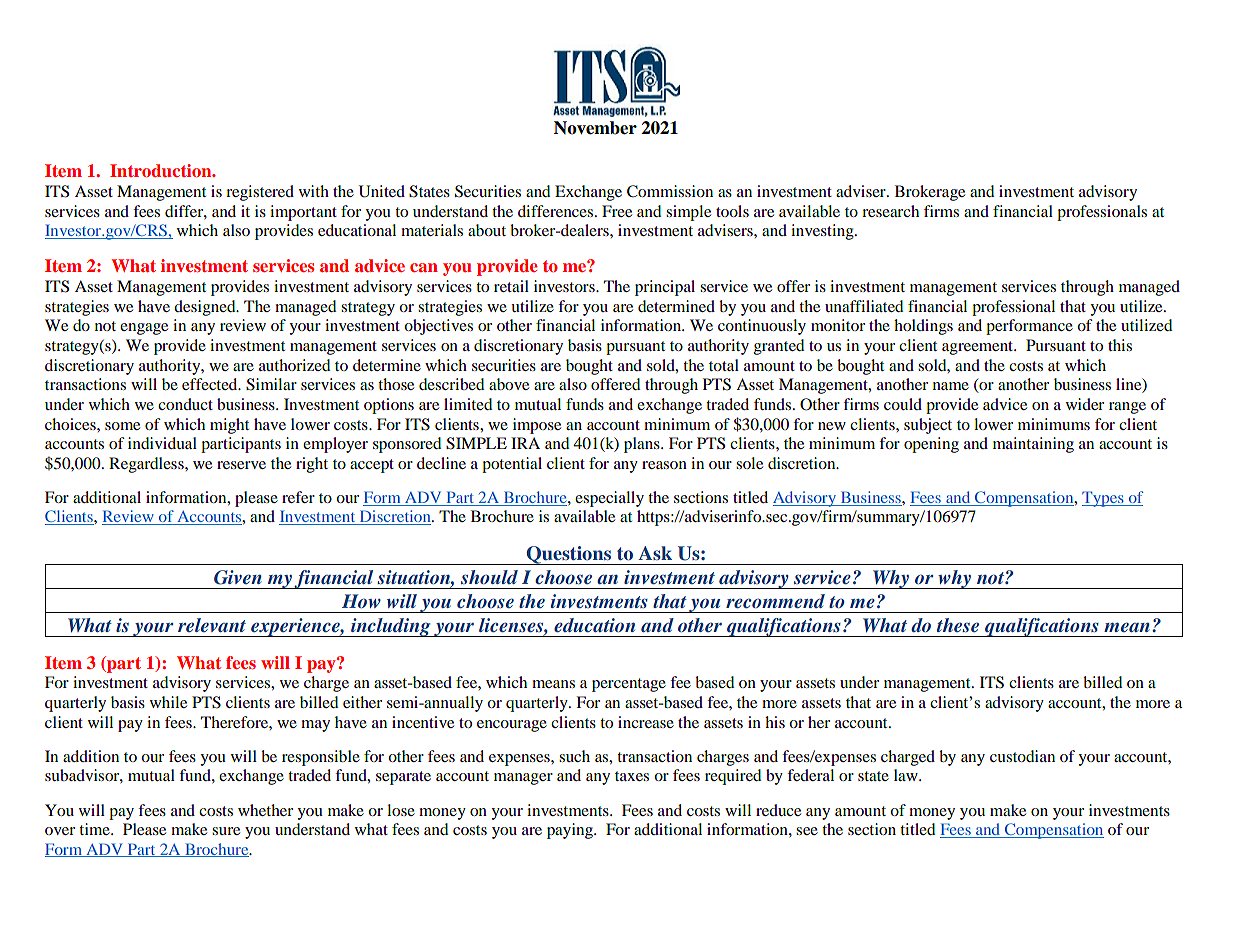 The width and height of the document is (1233, 952). What do you see at coordinates (571, 831) in the document?
I see `paying` at bounding box center [571, 831].
